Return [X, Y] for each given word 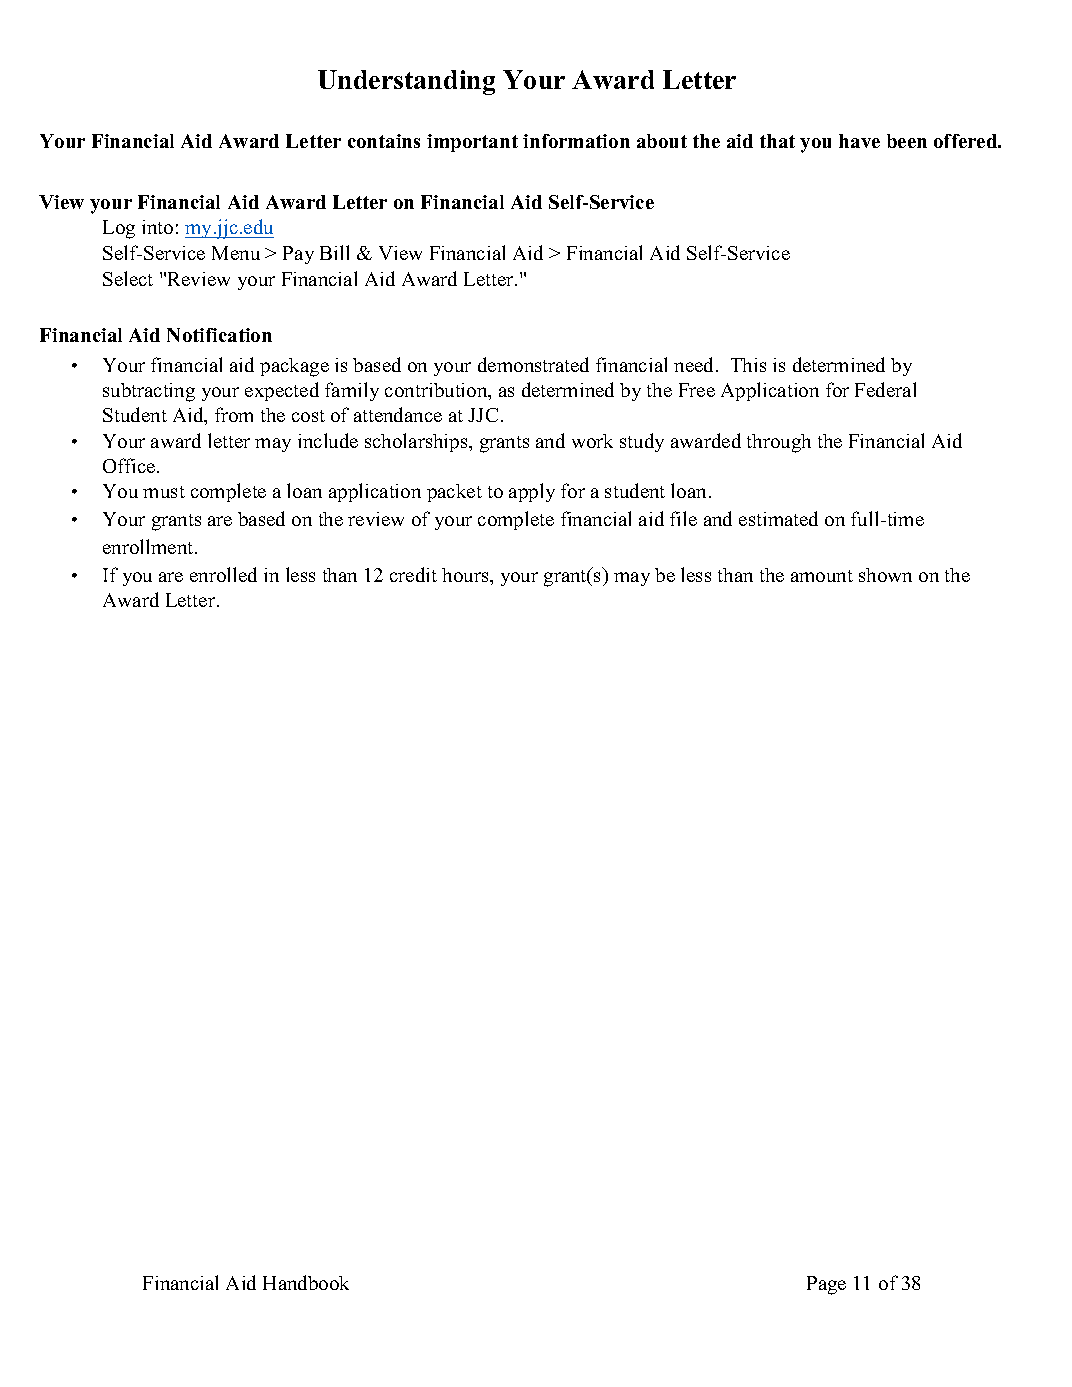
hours [466, 575]
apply [532, 492]
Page [826, 1285]
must [164, 492]
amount [822, 576]
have [859, 141]
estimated [778, 518]
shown [885, 575]
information [576, 141]
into [157, 227]
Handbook [306, 1282]
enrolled [223, 574]
